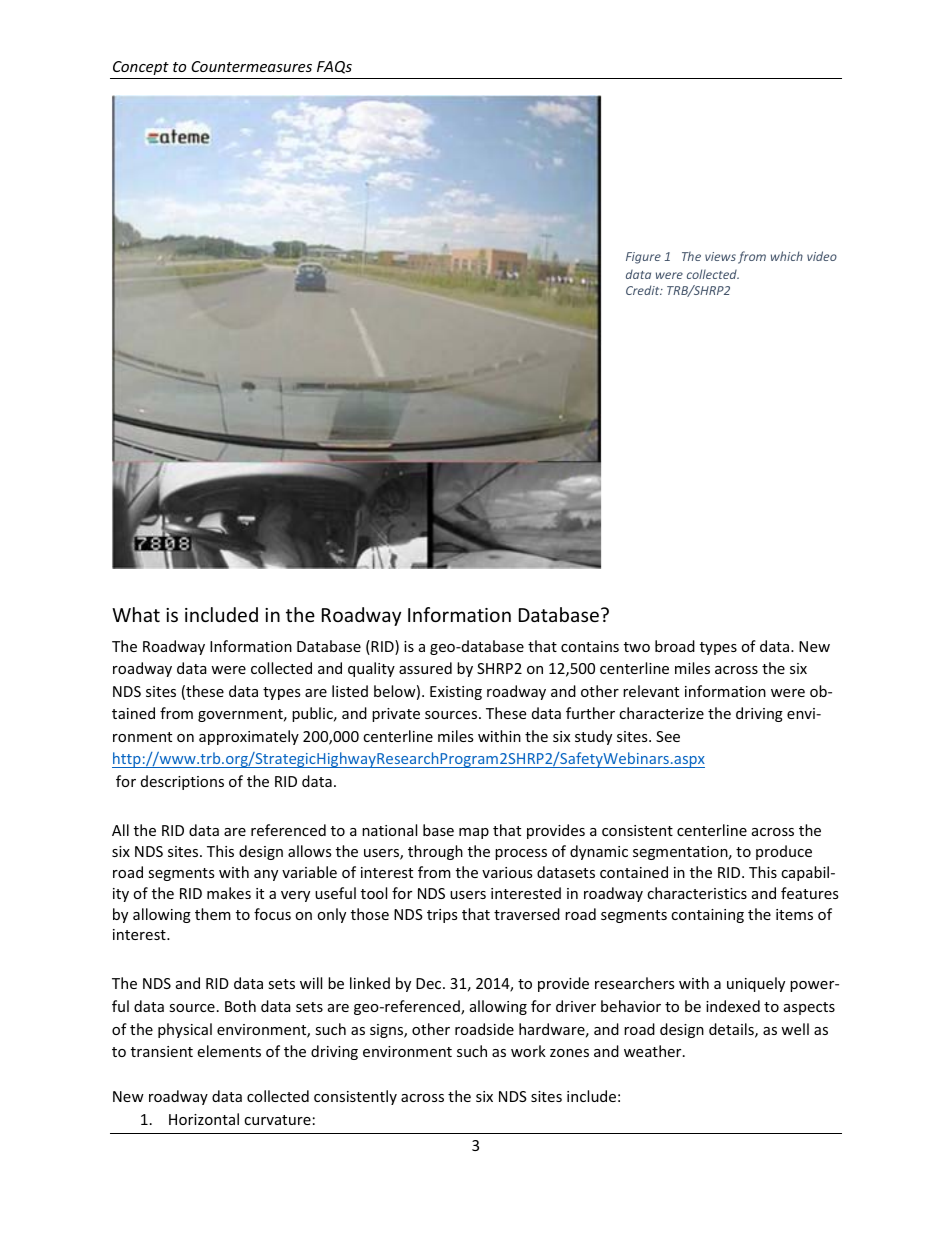  I want to click on Countermeasures, so click(251, 66).
